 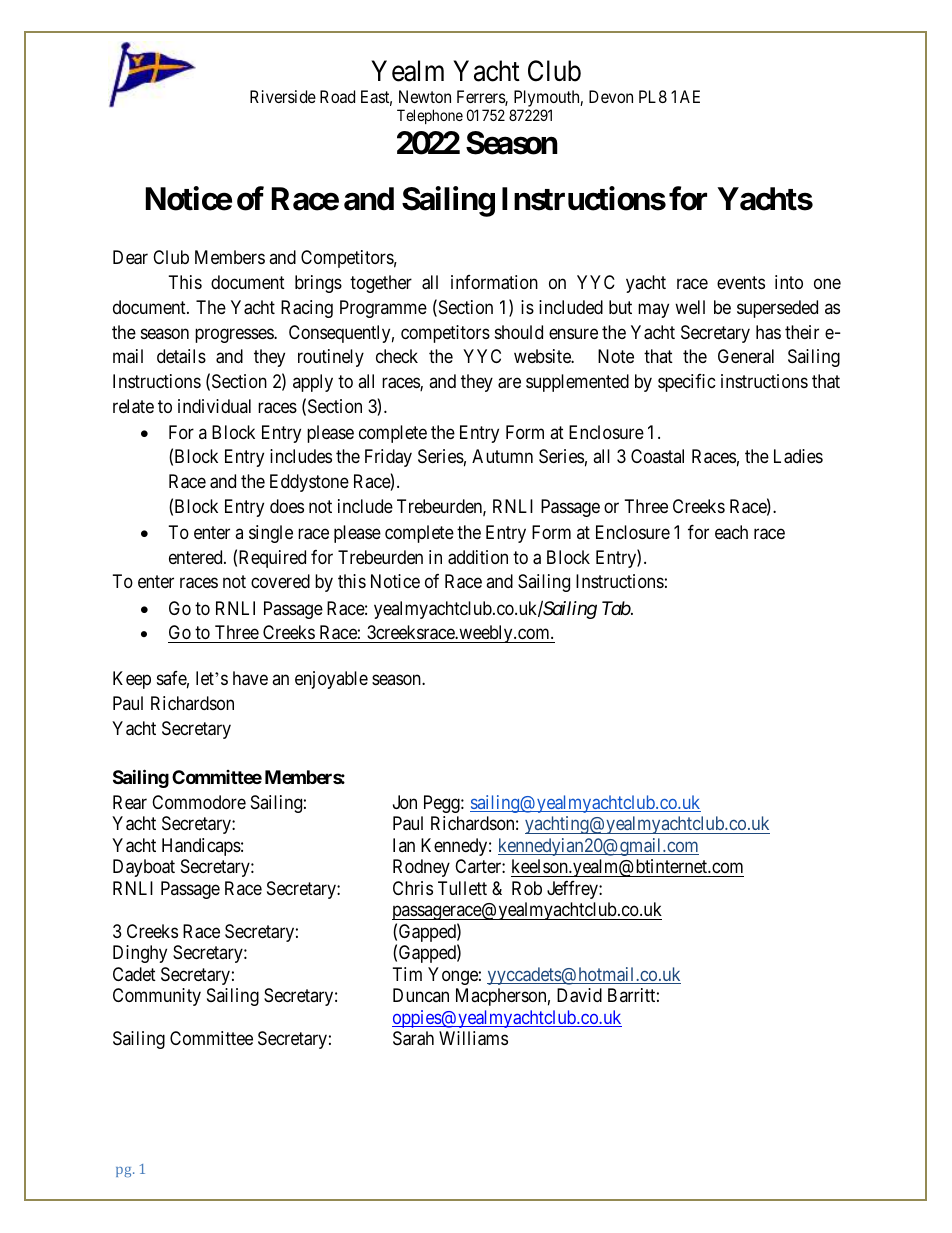 I want to click on progresses, so click(x=235, y=335).
